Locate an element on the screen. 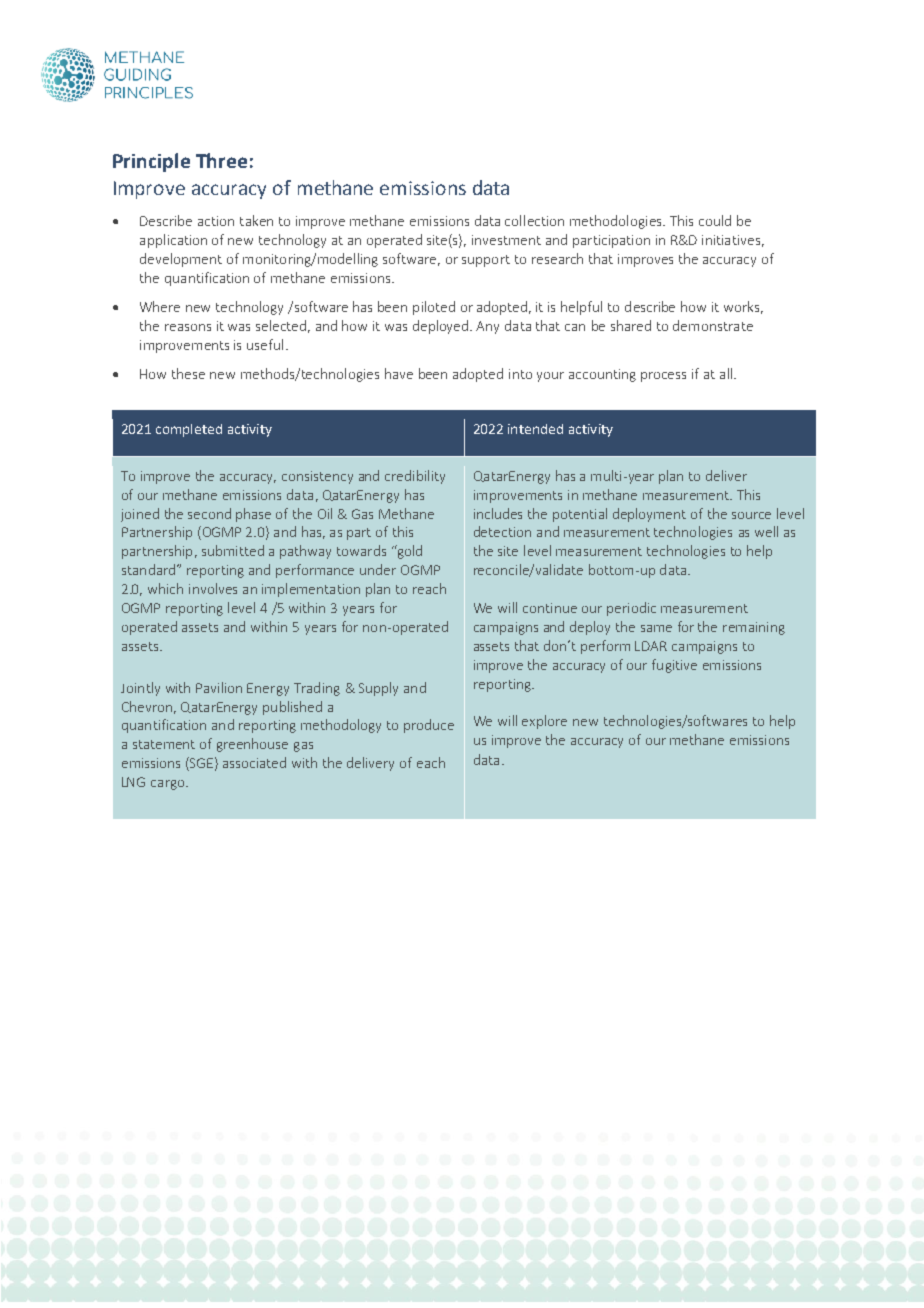  periodic is located at coordinates (631, 609).
